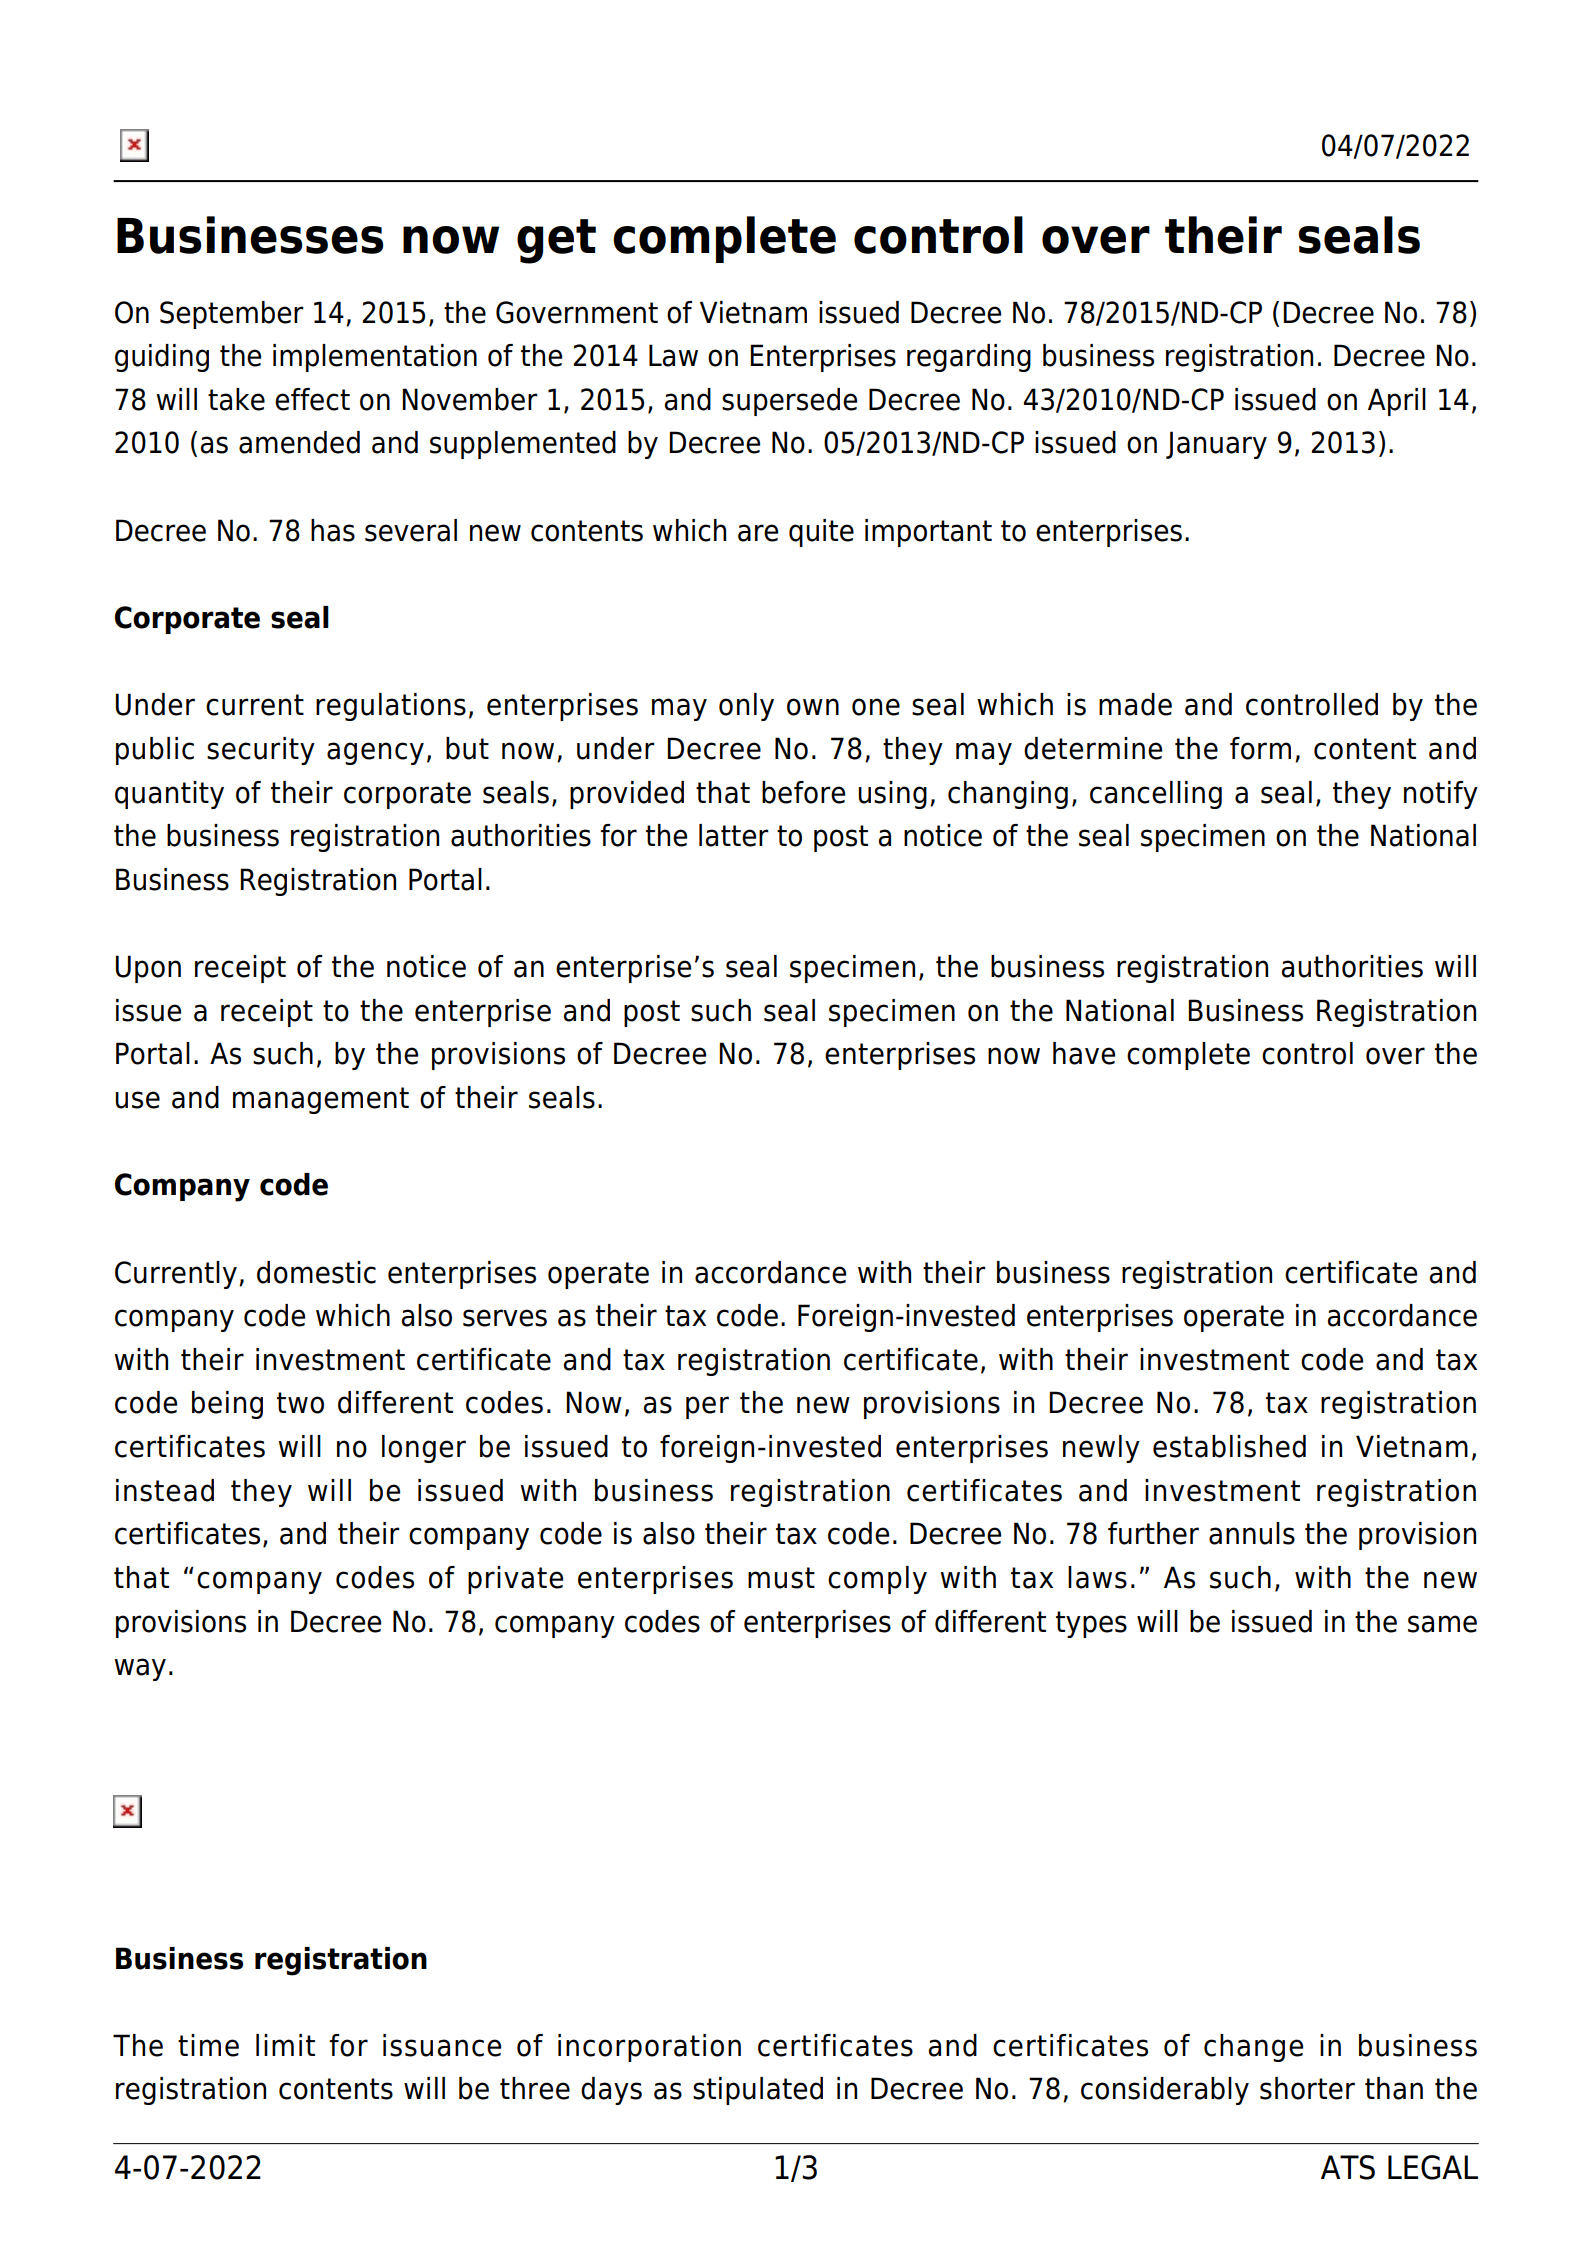  What do you see at coordinates (316, 1272) in the screenshot?
I see `domestic` at bounding box center [316, 1272].
